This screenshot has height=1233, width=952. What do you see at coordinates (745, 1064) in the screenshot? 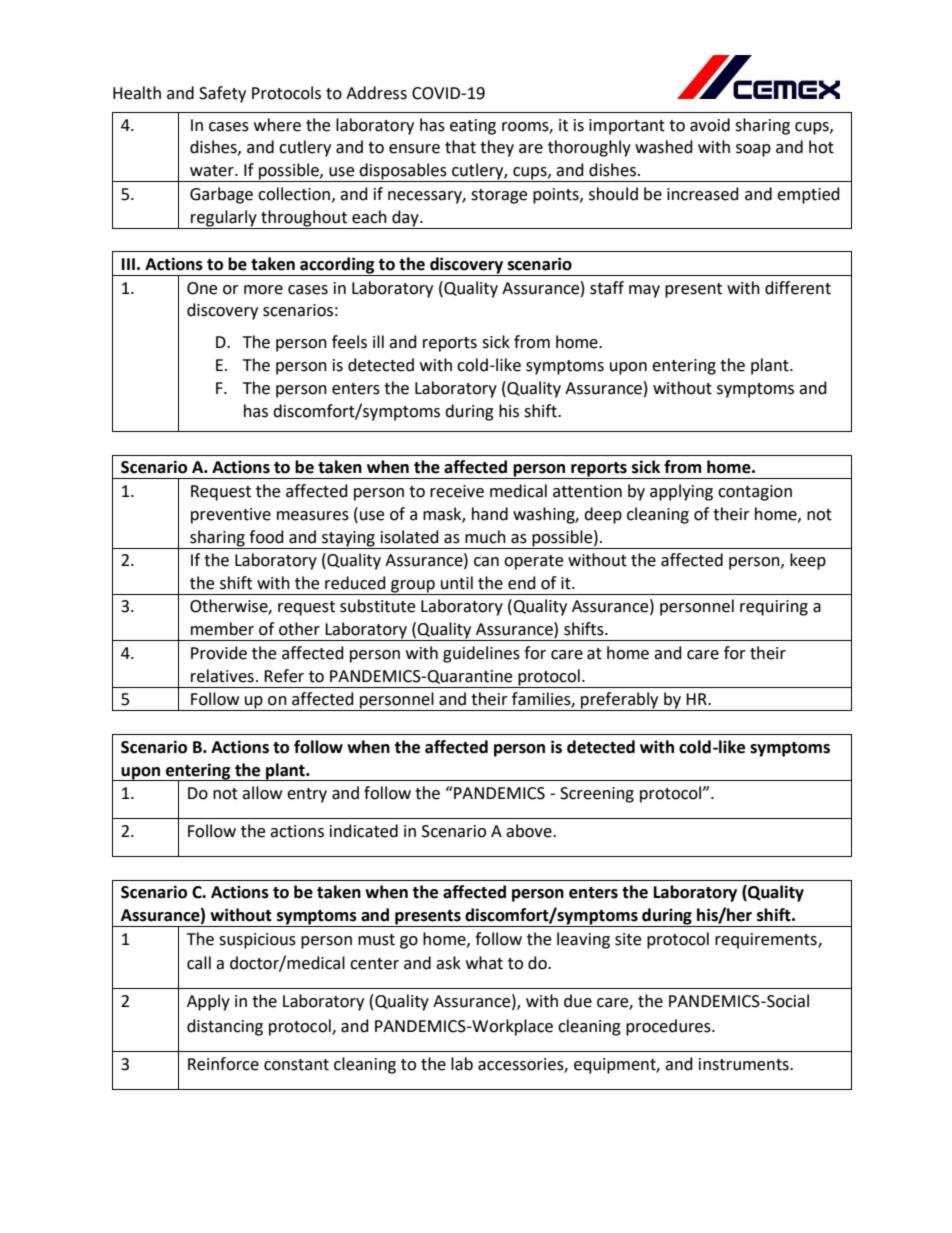
I see `instruments` at bounding box center [745, 1064].
